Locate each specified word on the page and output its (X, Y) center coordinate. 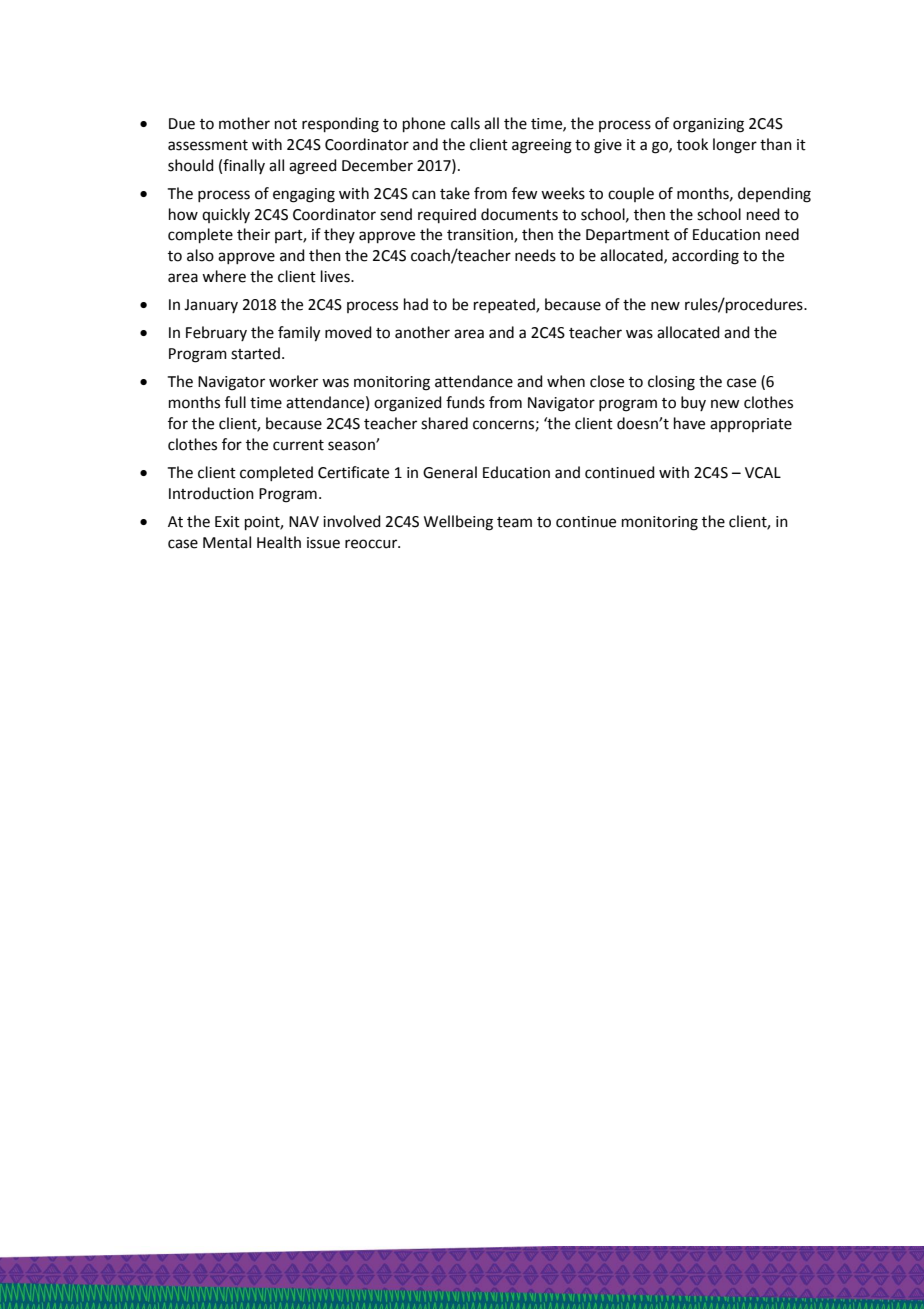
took (692, 144)
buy (693, 403)
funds (465, 402)
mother (244, 123)
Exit (227, 522)
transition (481, 236)
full (235, 402)
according (705, 257)
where (224, 276)
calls (465, 123)
